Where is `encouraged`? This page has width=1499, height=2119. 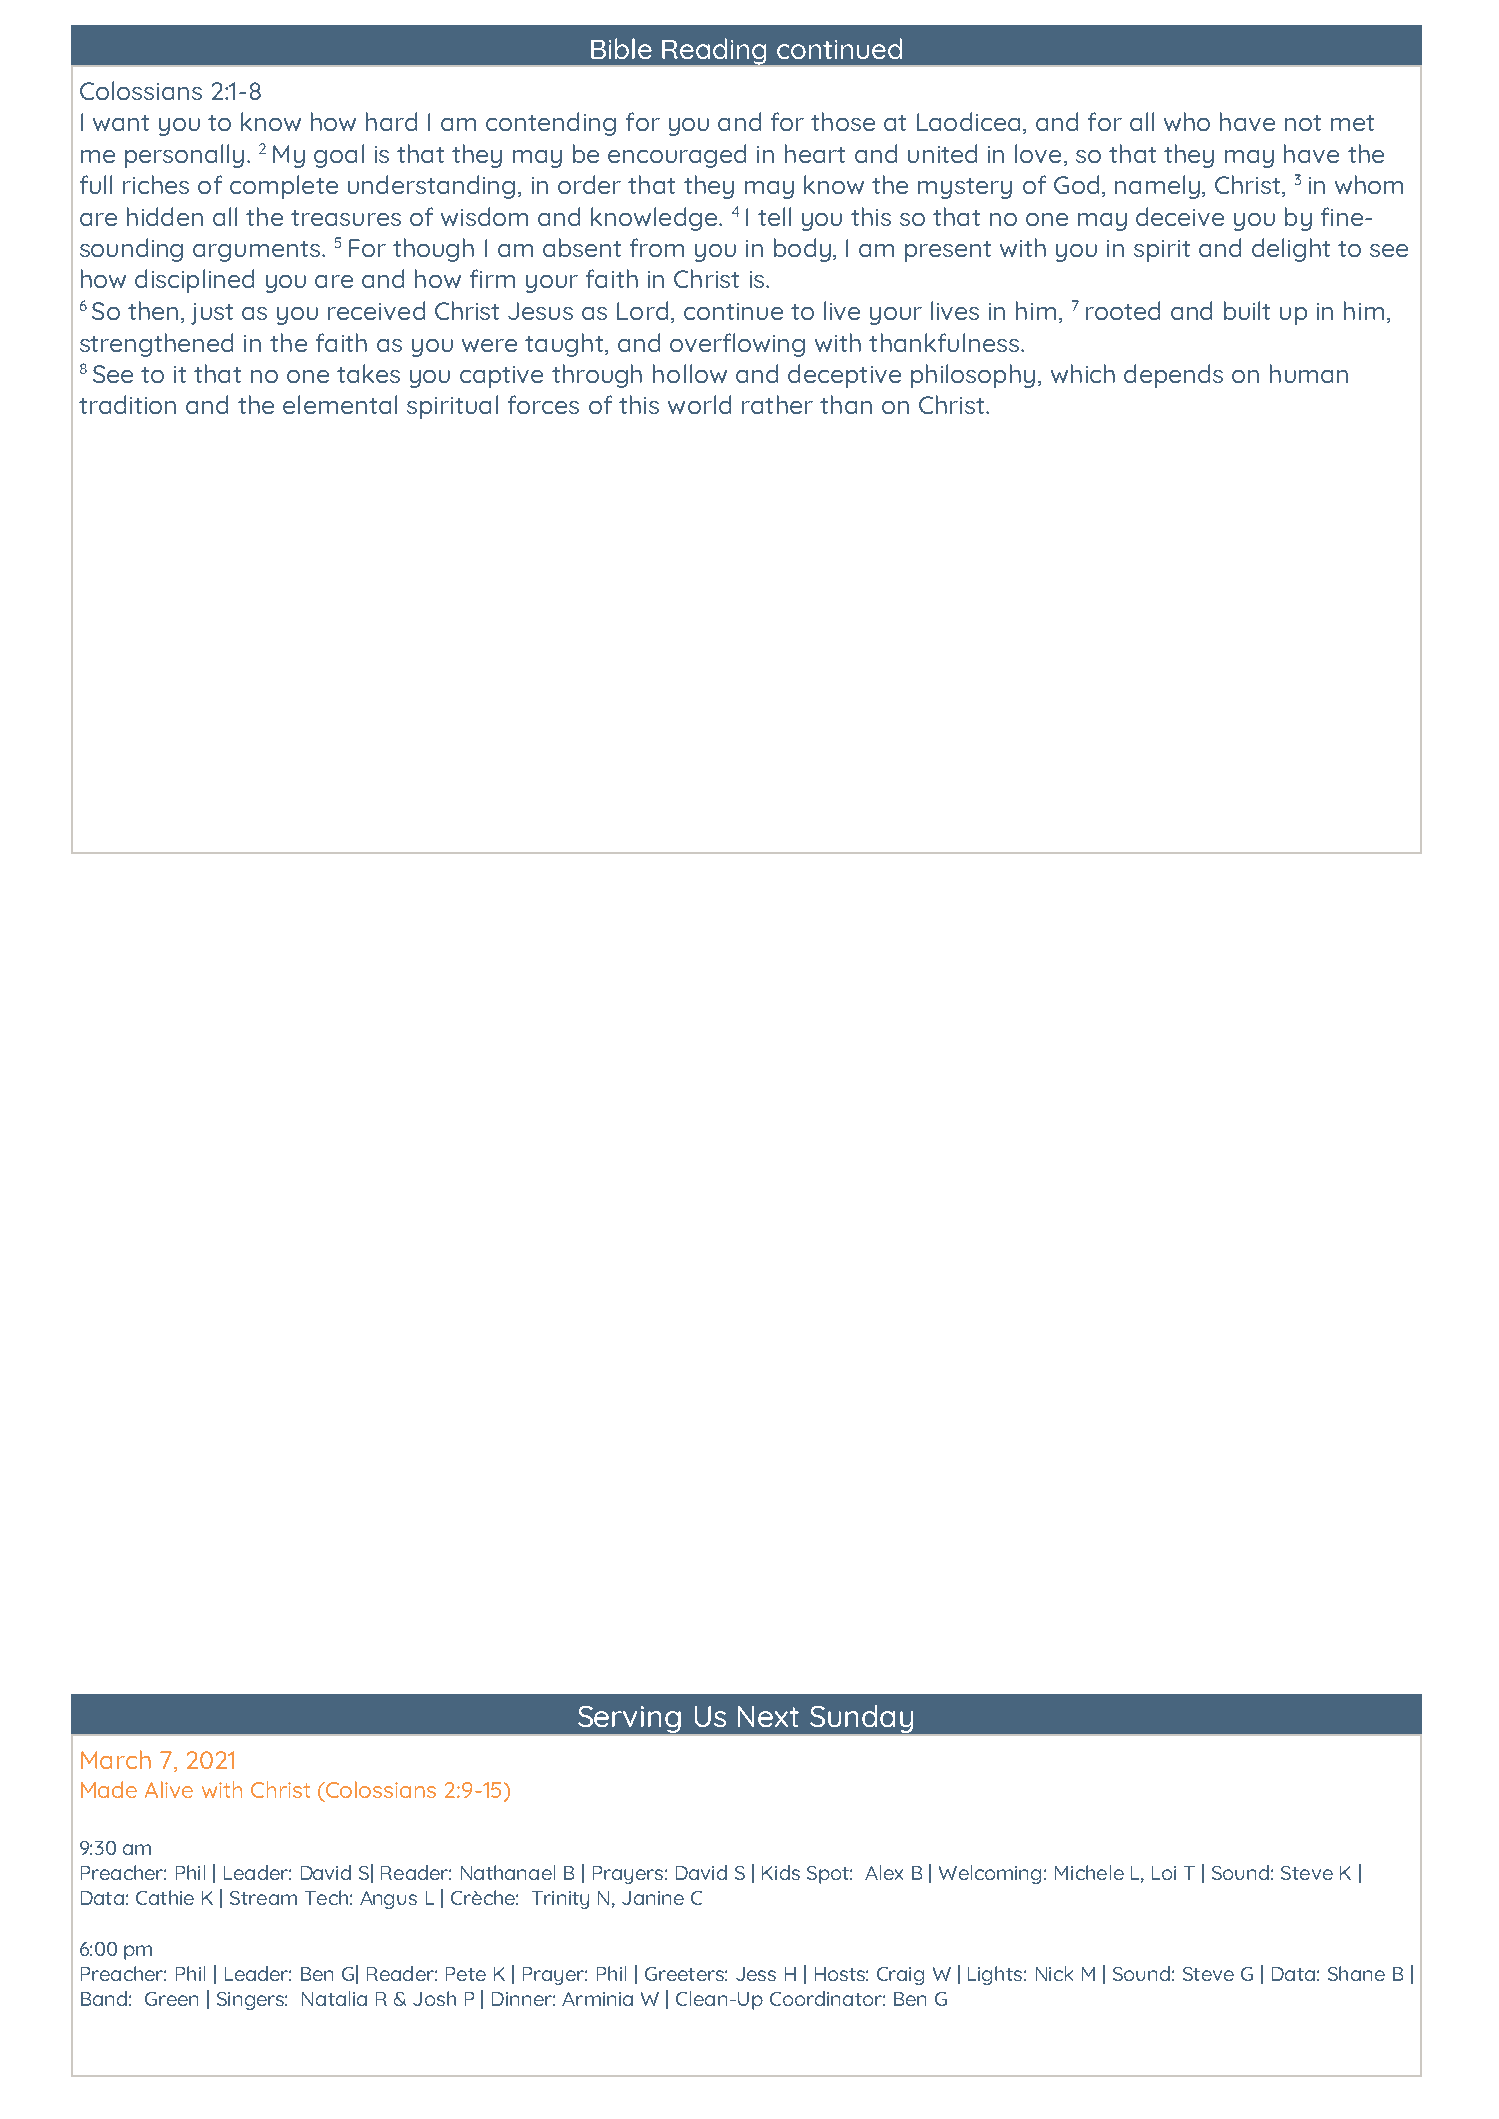 encouraged is located at coordinates (677, 156).
